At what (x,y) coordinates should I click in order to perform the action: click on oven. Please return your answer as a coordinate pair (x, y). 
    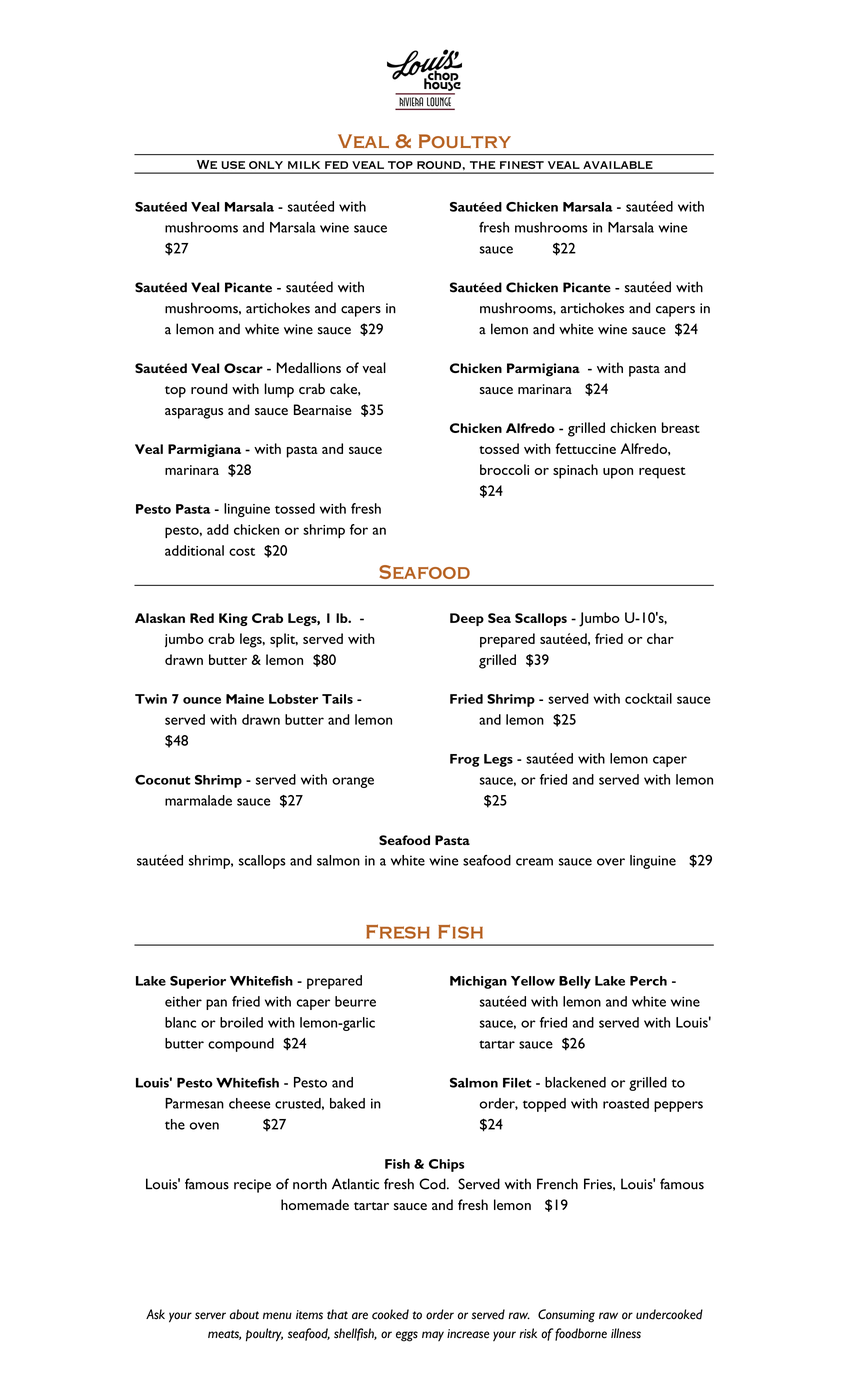
    Looking at the image, I should click on (204, 1126).
